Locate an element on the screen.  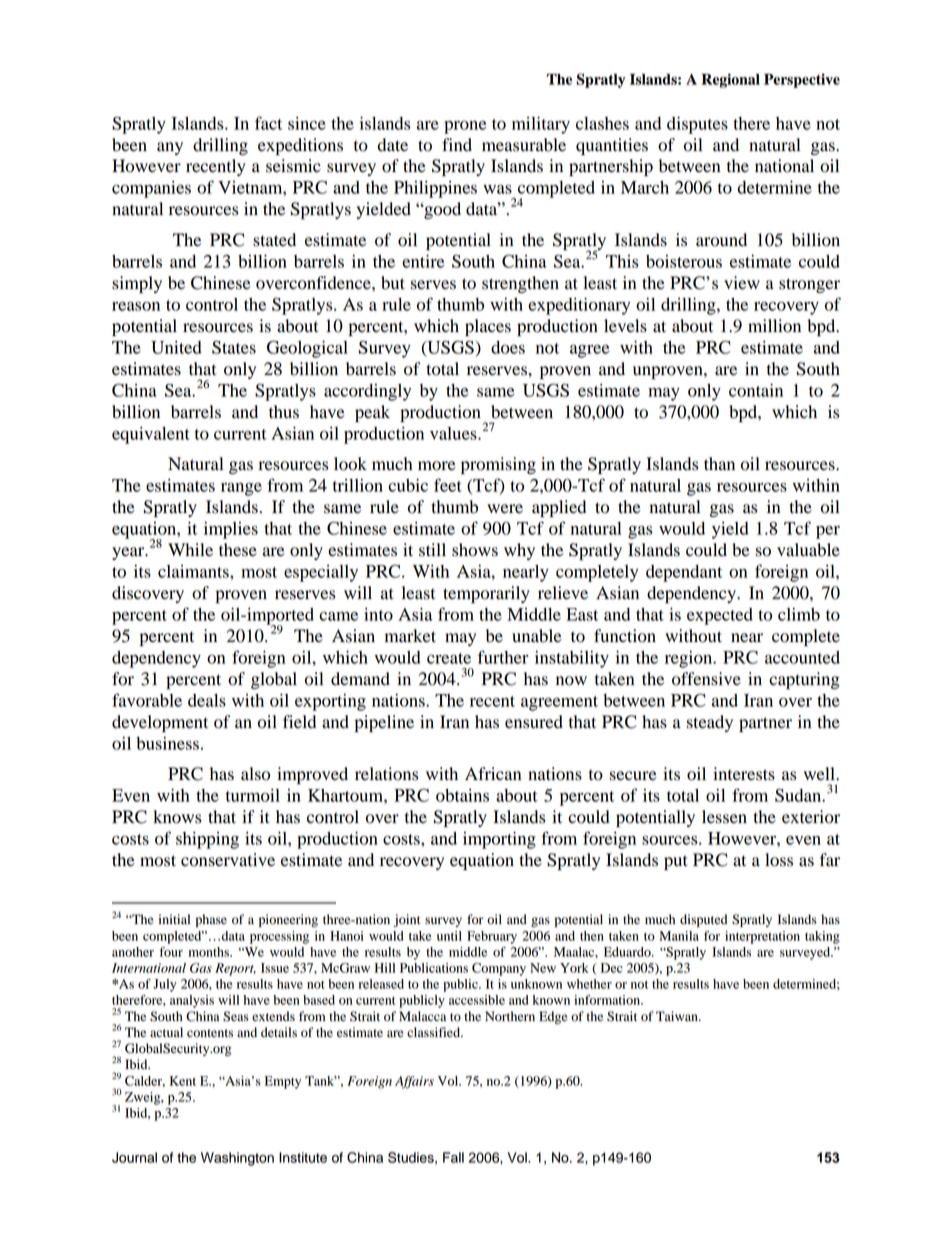
prone is located at coordinates (465, 127).
